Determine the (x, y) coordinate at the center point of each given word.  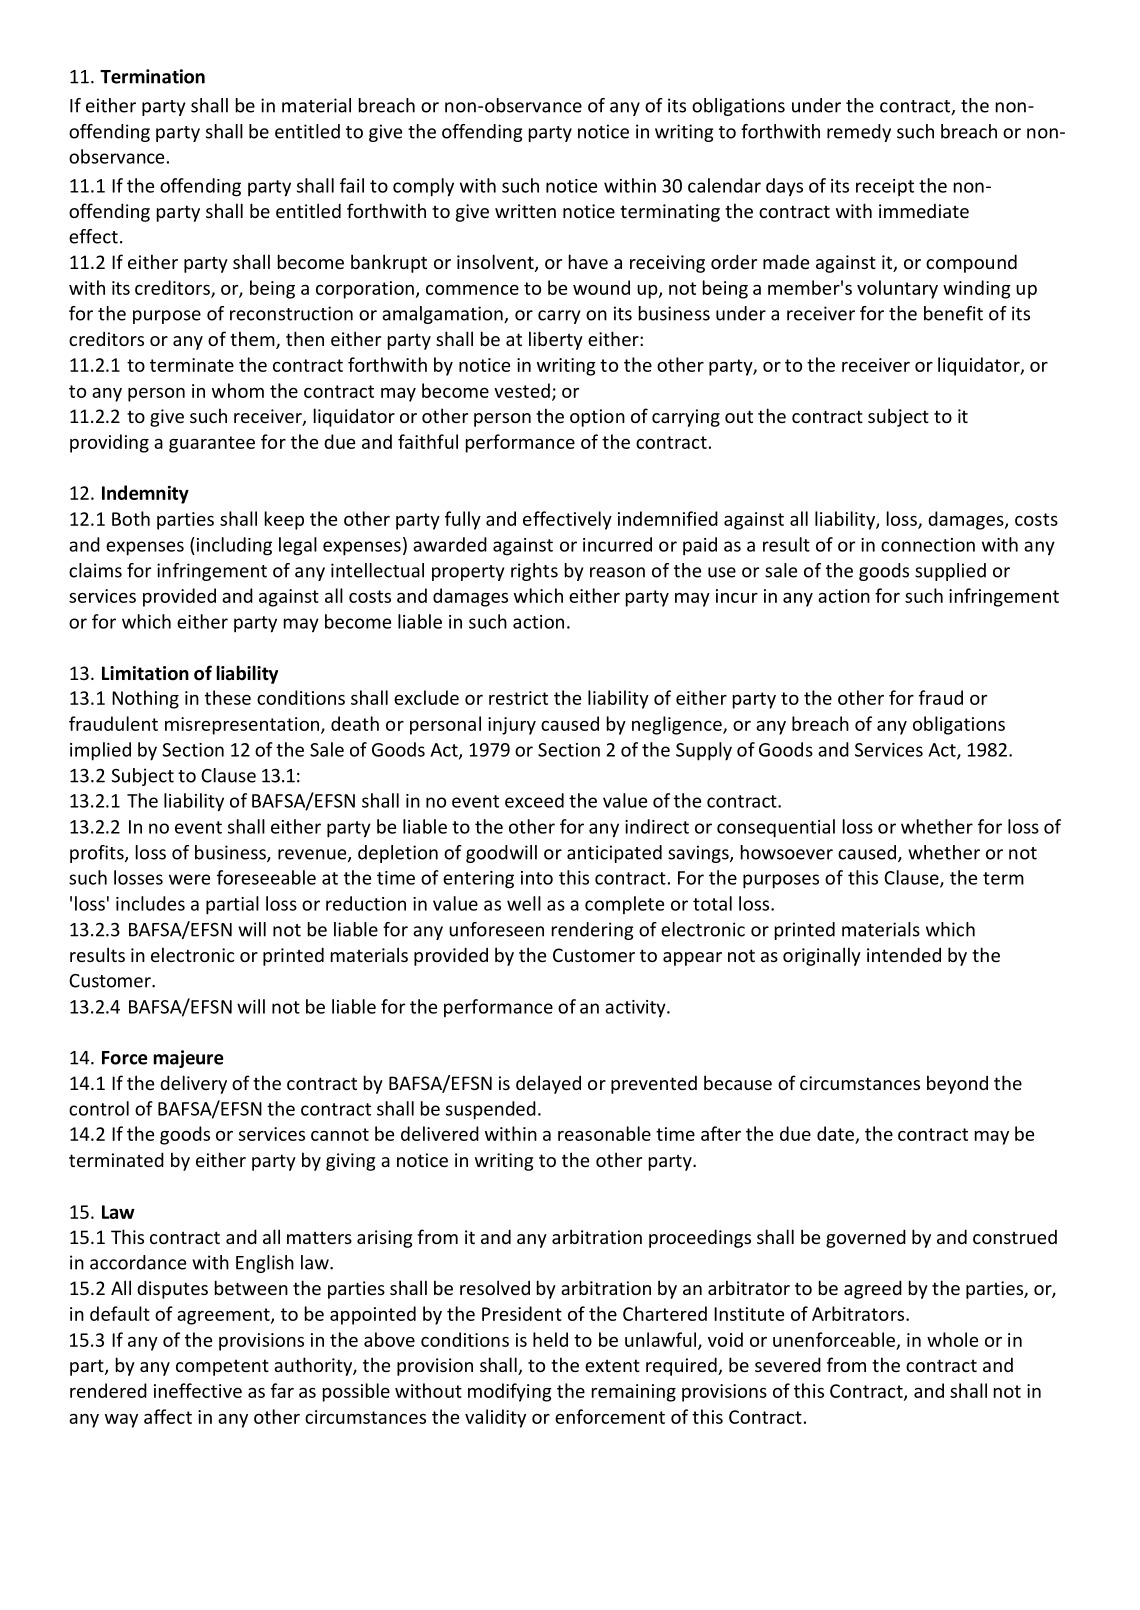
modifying (510, 1392)
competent (222, 1367)
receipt (885, 188)
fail (352, 185)
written (525, 211)
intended (904, 954)
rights (534, 572)
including (233, 546)
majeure (188, 1059)
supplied (950, 572)
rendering (592, 931)
